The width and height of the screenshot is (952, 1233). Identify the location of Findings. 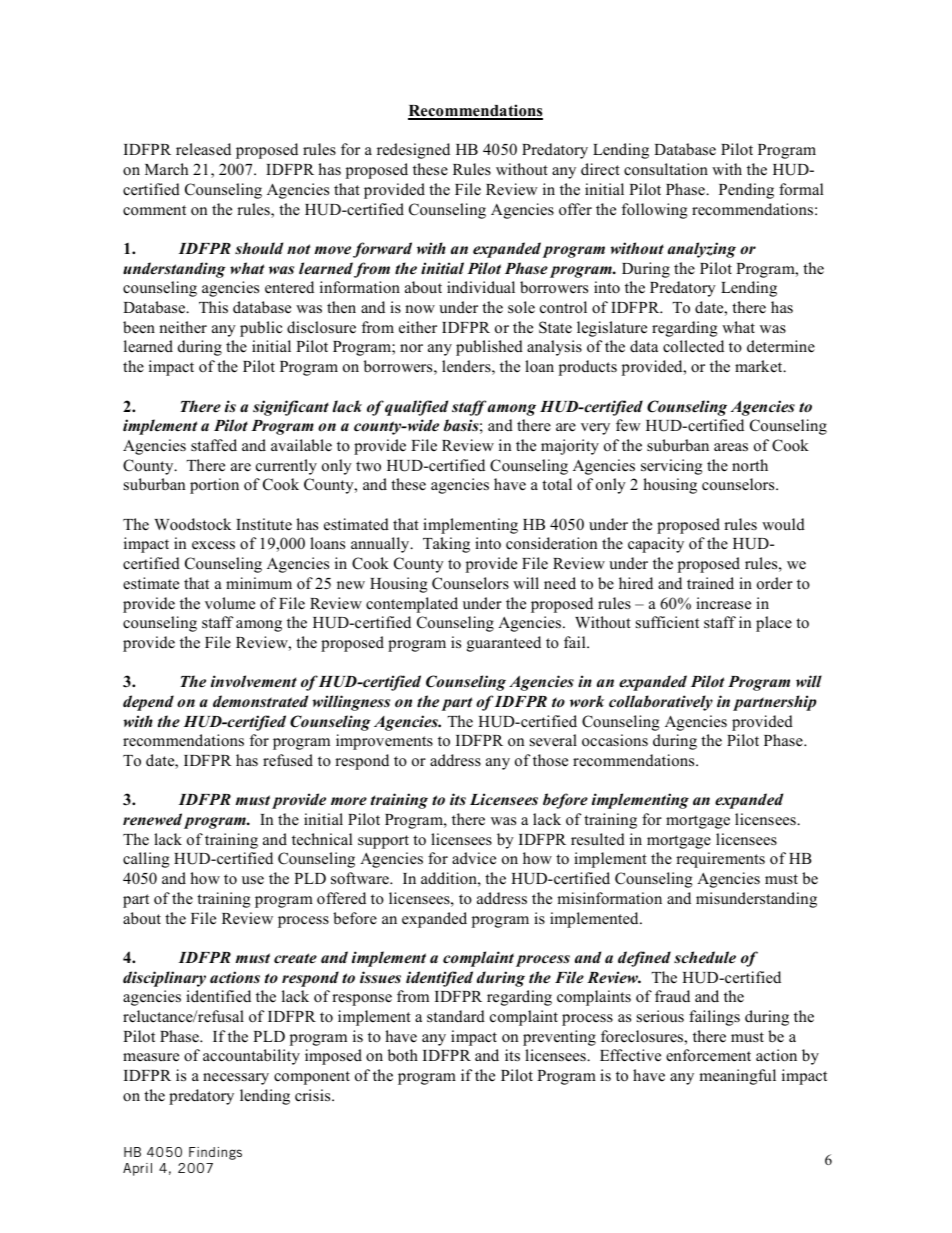
(215, 1153).
